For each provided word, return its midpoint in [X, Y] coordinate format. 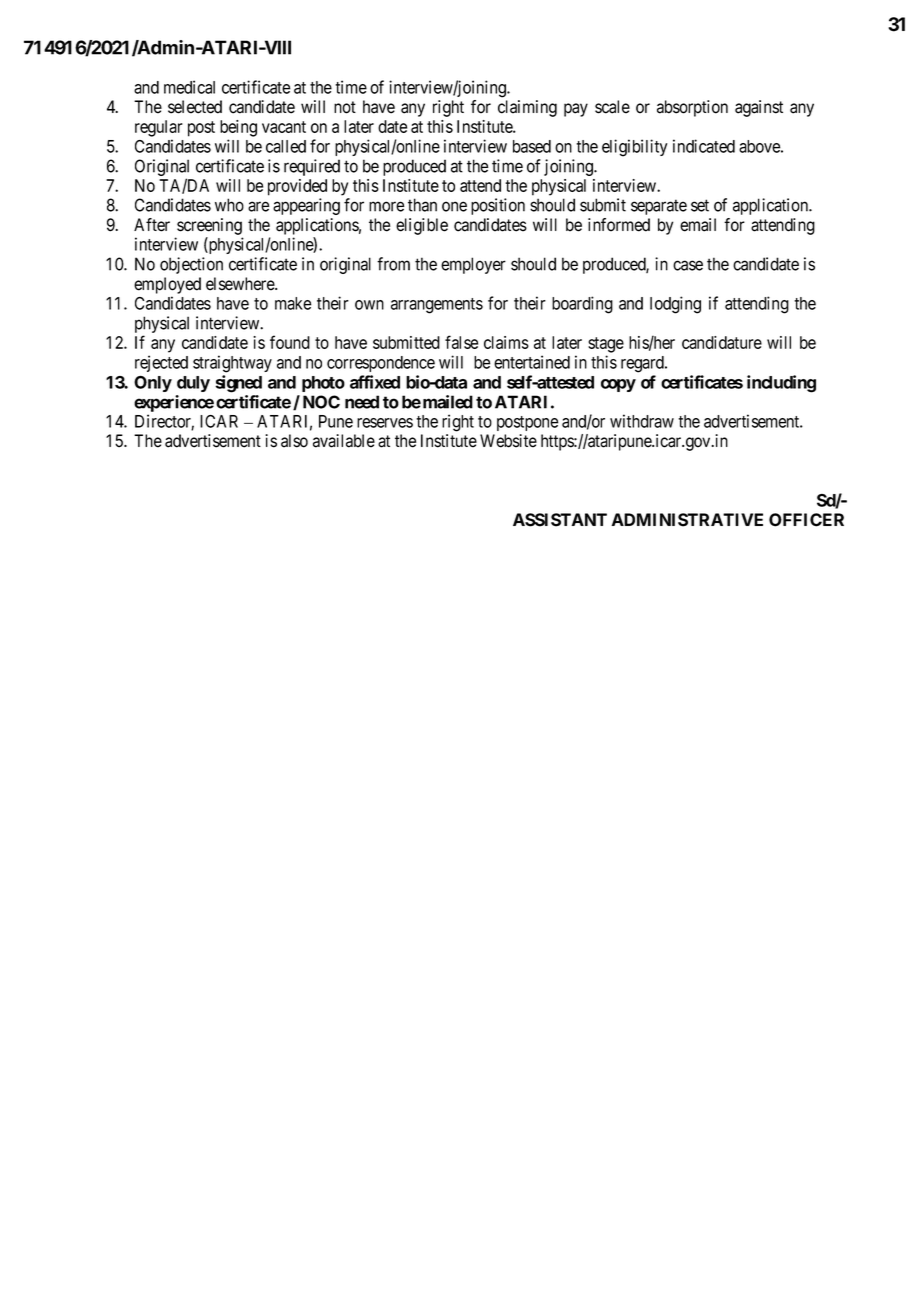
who [229, 205]
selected [195, 107]
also [294, 441]
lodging [675, 305]
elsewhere [241, 284]
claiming [527, 108]
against [759, 108]
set [700, 205]
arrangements [437, 306]
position [498, 206]
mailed [448, 402]
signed [238, 384]
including [781, 384]
